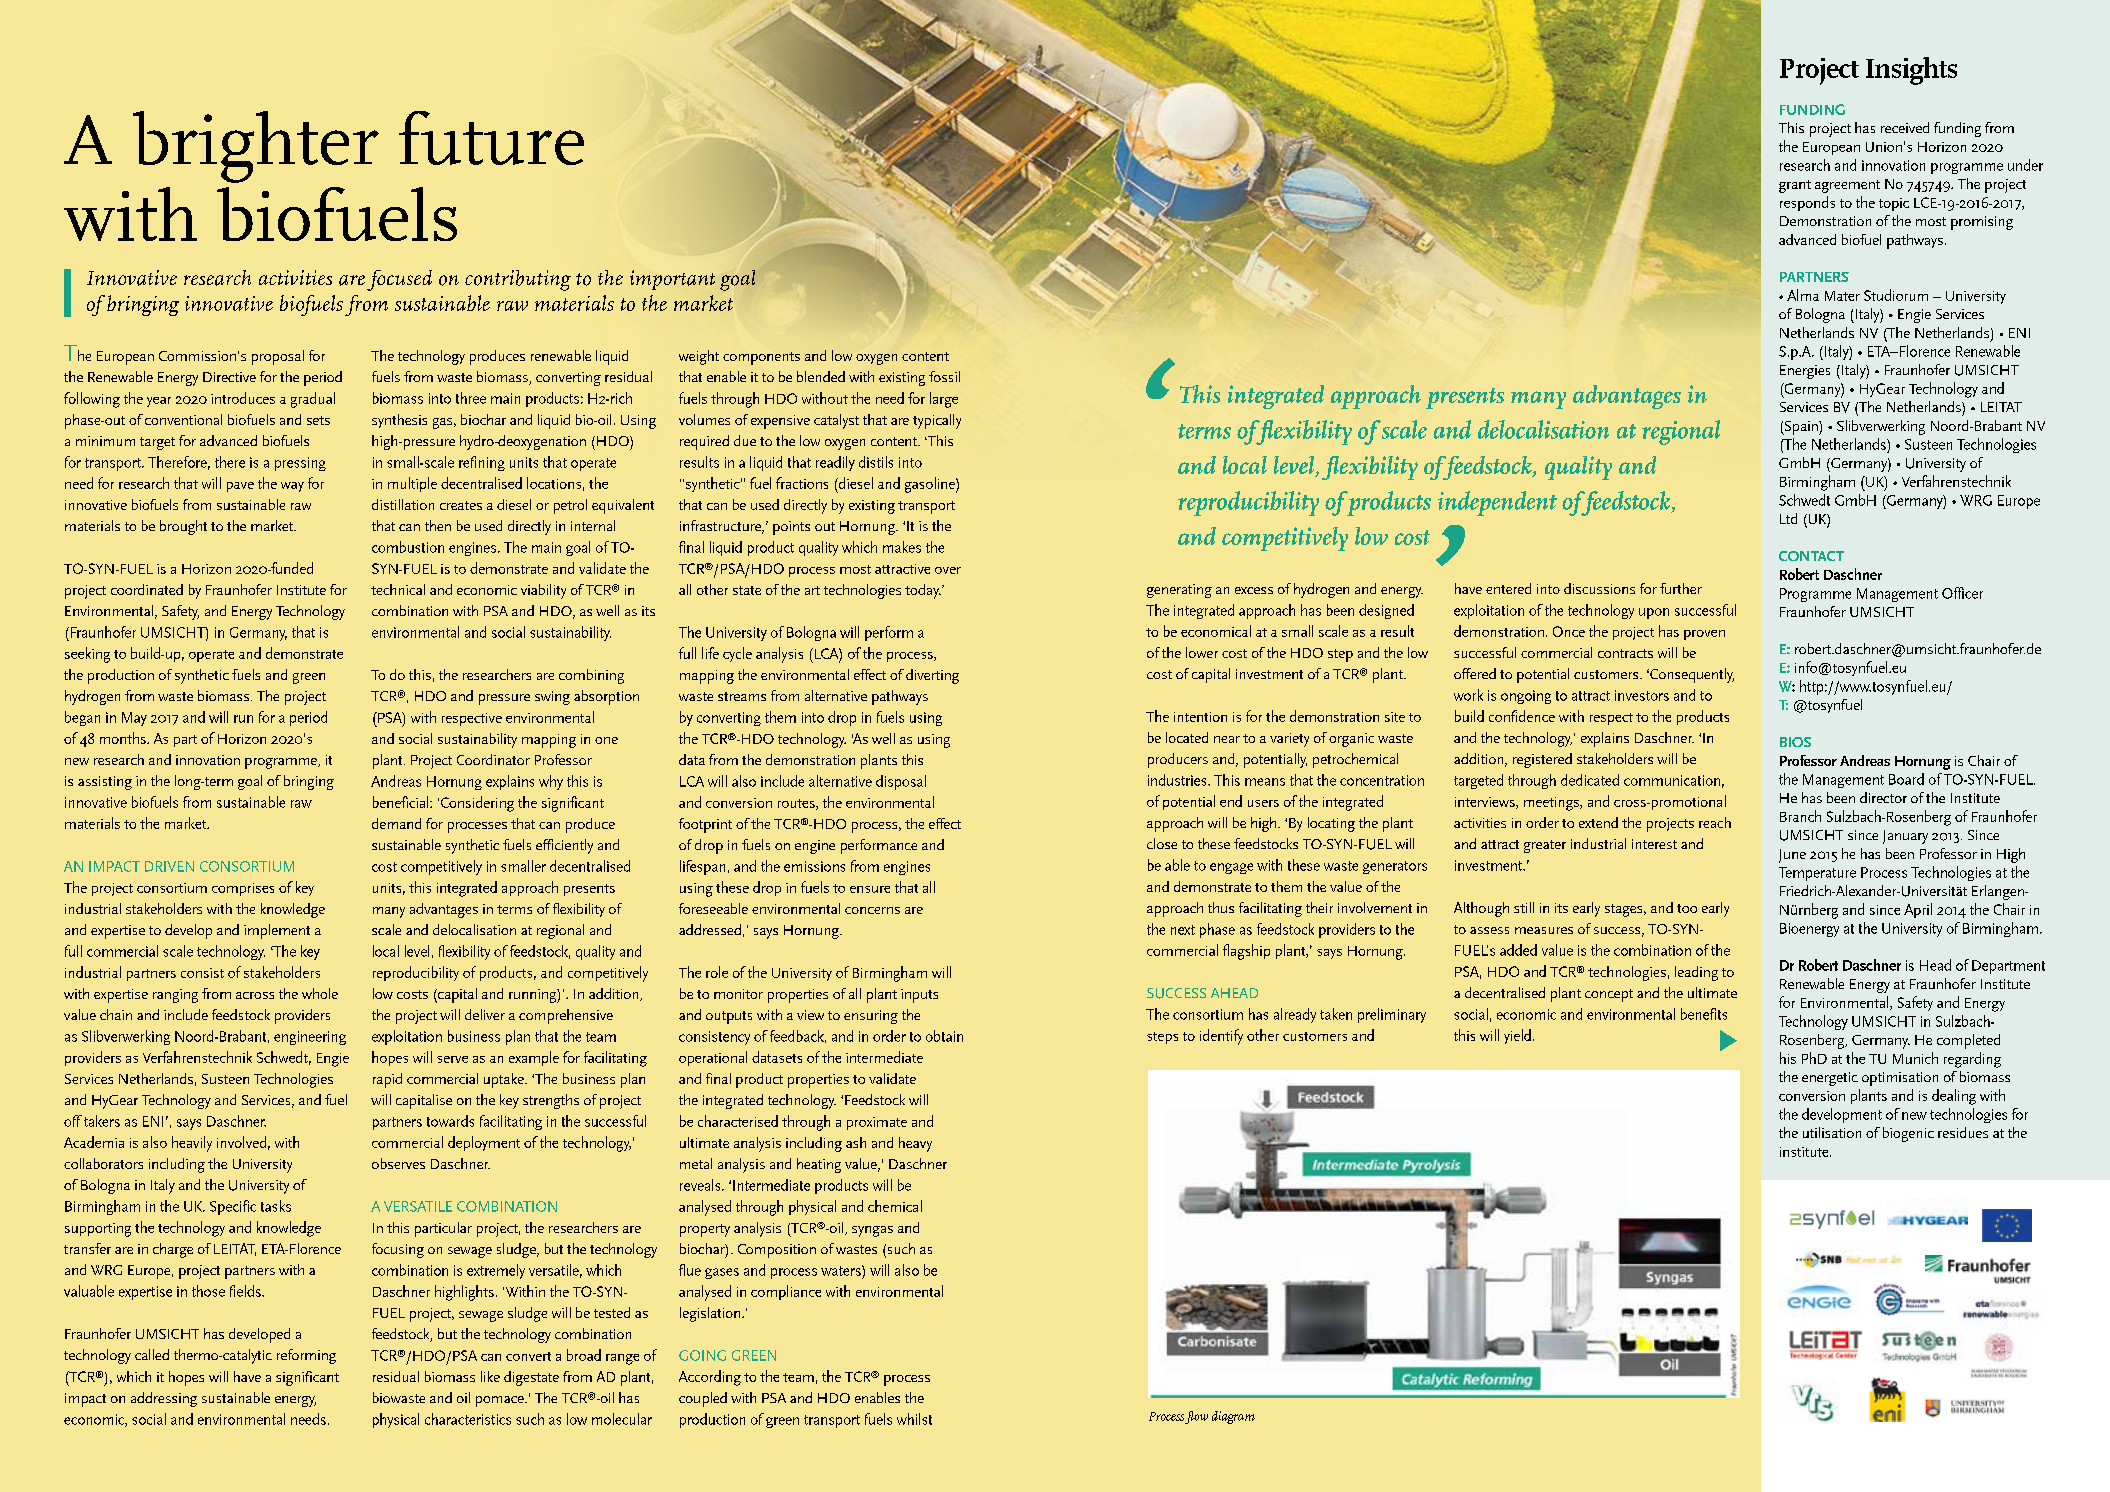  I want to click on combustion, so click(408, 547).
